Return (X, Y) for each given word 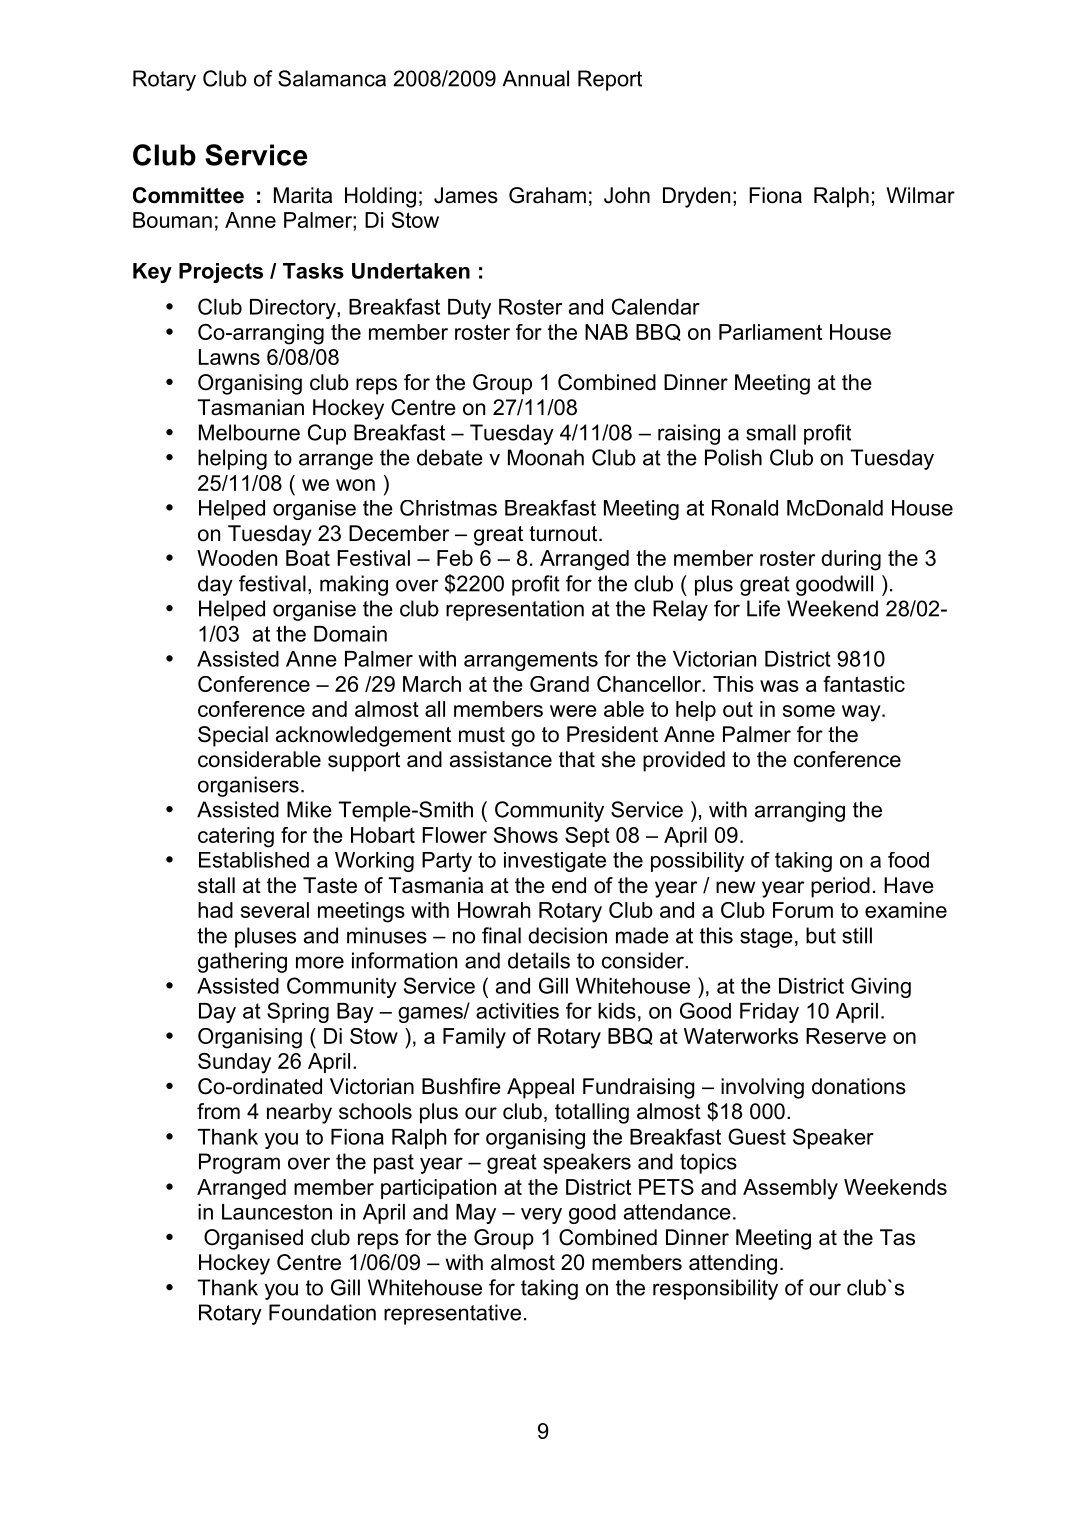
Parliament (770, 332)
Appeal (540, 1088)
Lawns (229, 357)
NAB (606, 332)
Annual (535, 78)
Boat (308, 558)
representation (515, 610)
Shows (526, 835)
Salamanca (332, 78)
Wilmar (920, 195)
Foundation (322, 1312)
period (840, 887)
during (851, 560)
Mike (309, 809)
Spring (298, 1012)
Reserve (846, 1036)
